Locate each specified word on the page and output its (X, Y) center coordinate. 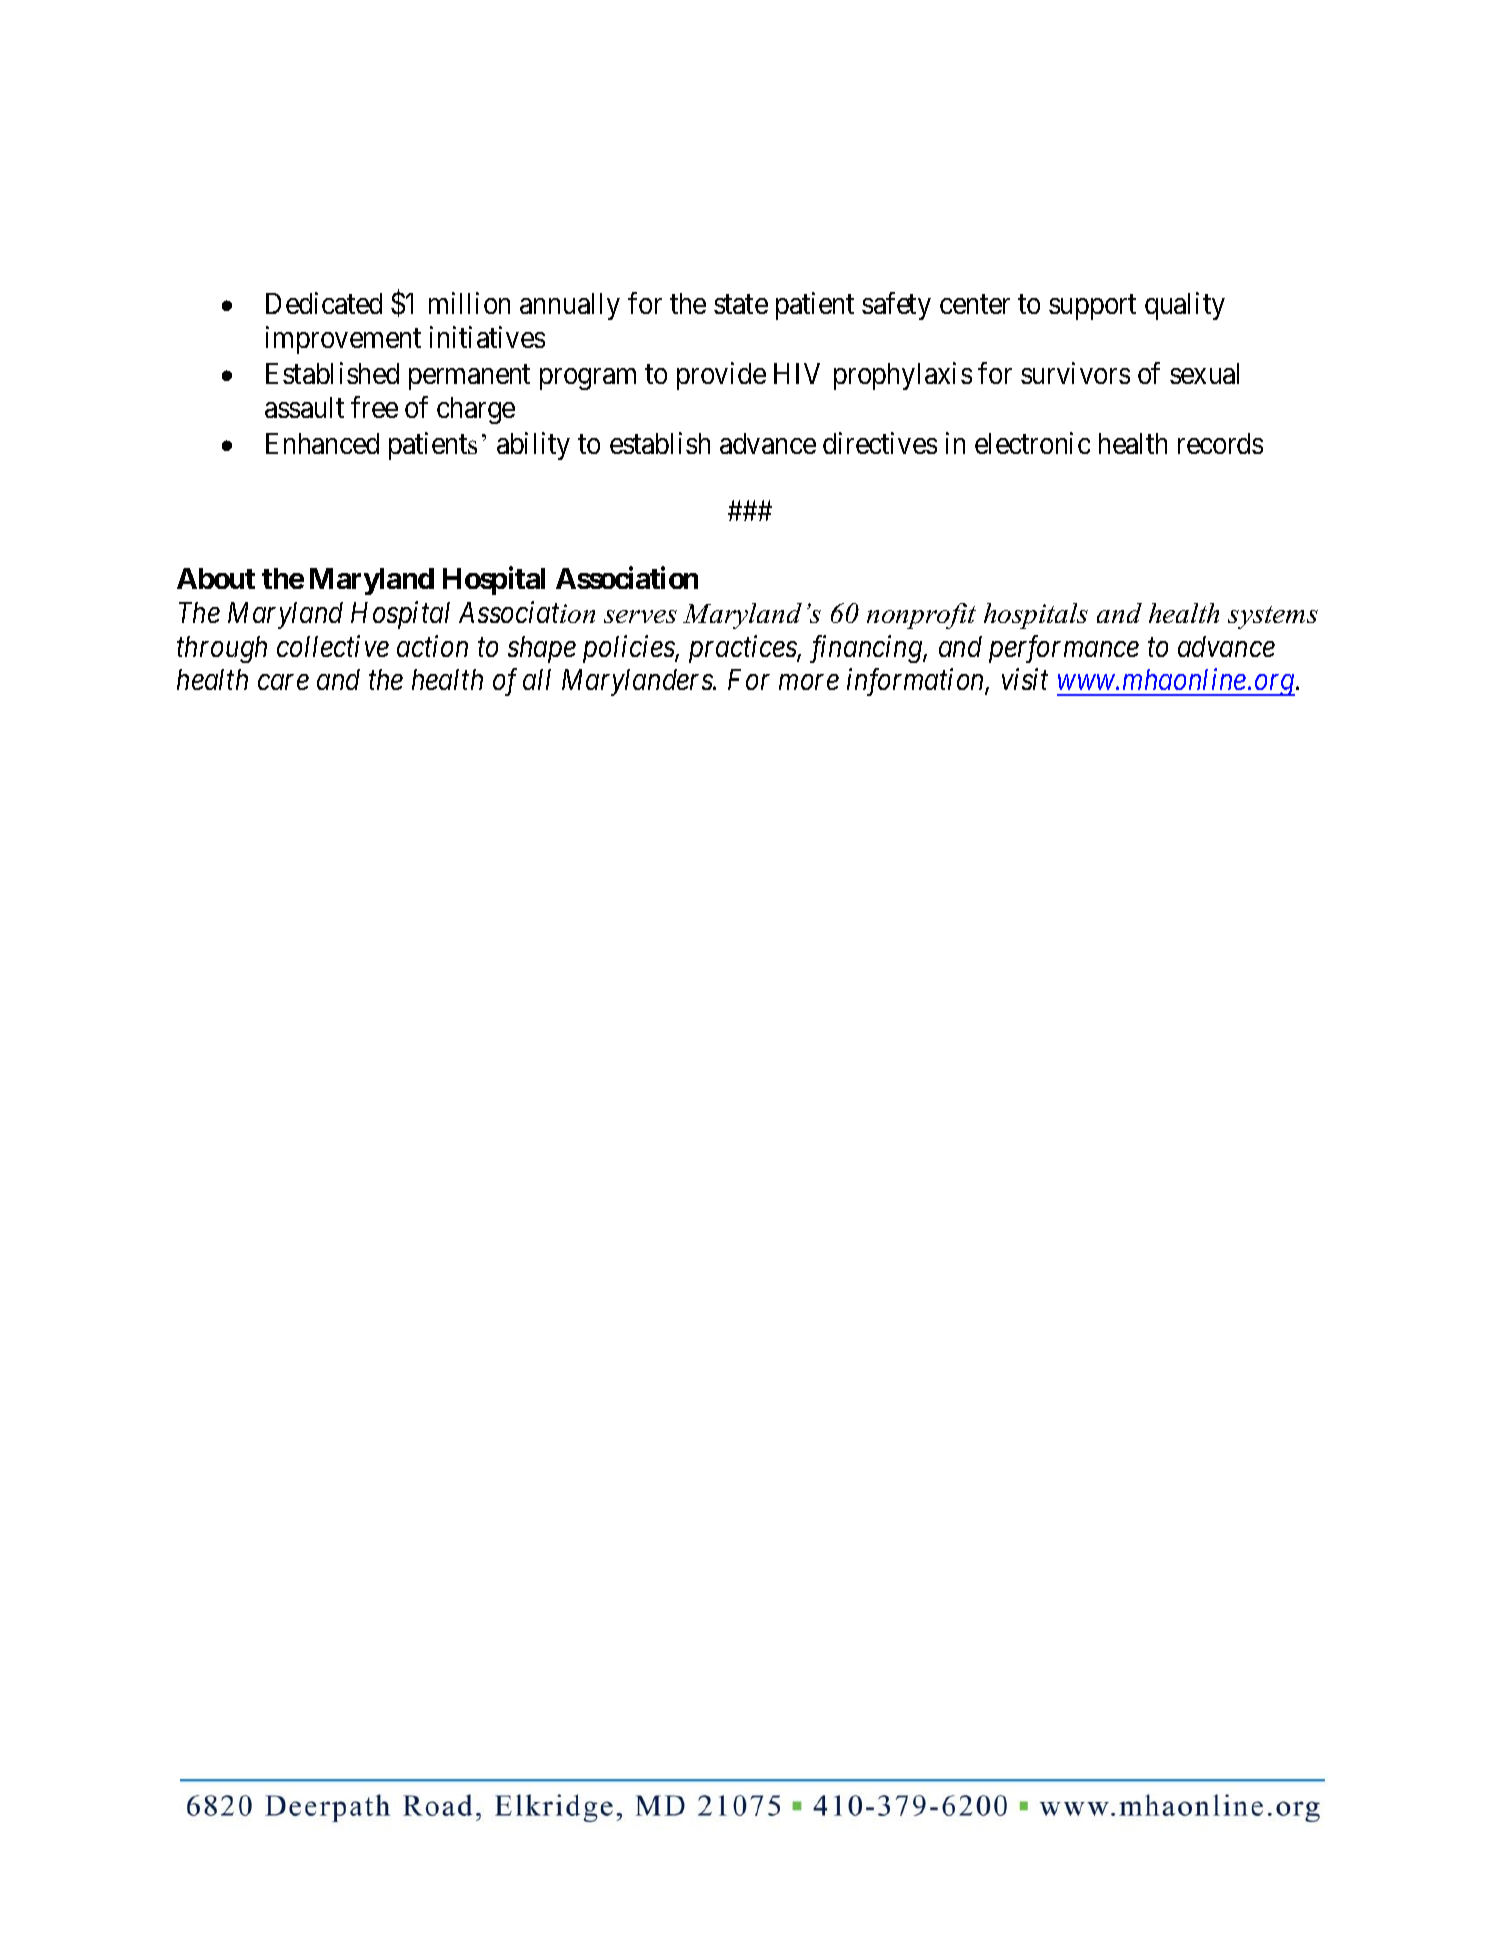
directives (880, 443)
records (1220, 443)
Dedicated (324, 303)
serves (640, 616)
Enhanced (322, 443)
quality (1185, 306)
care (283, 682)
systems (1273, 617)
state (741, 305)
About (216, 578)
